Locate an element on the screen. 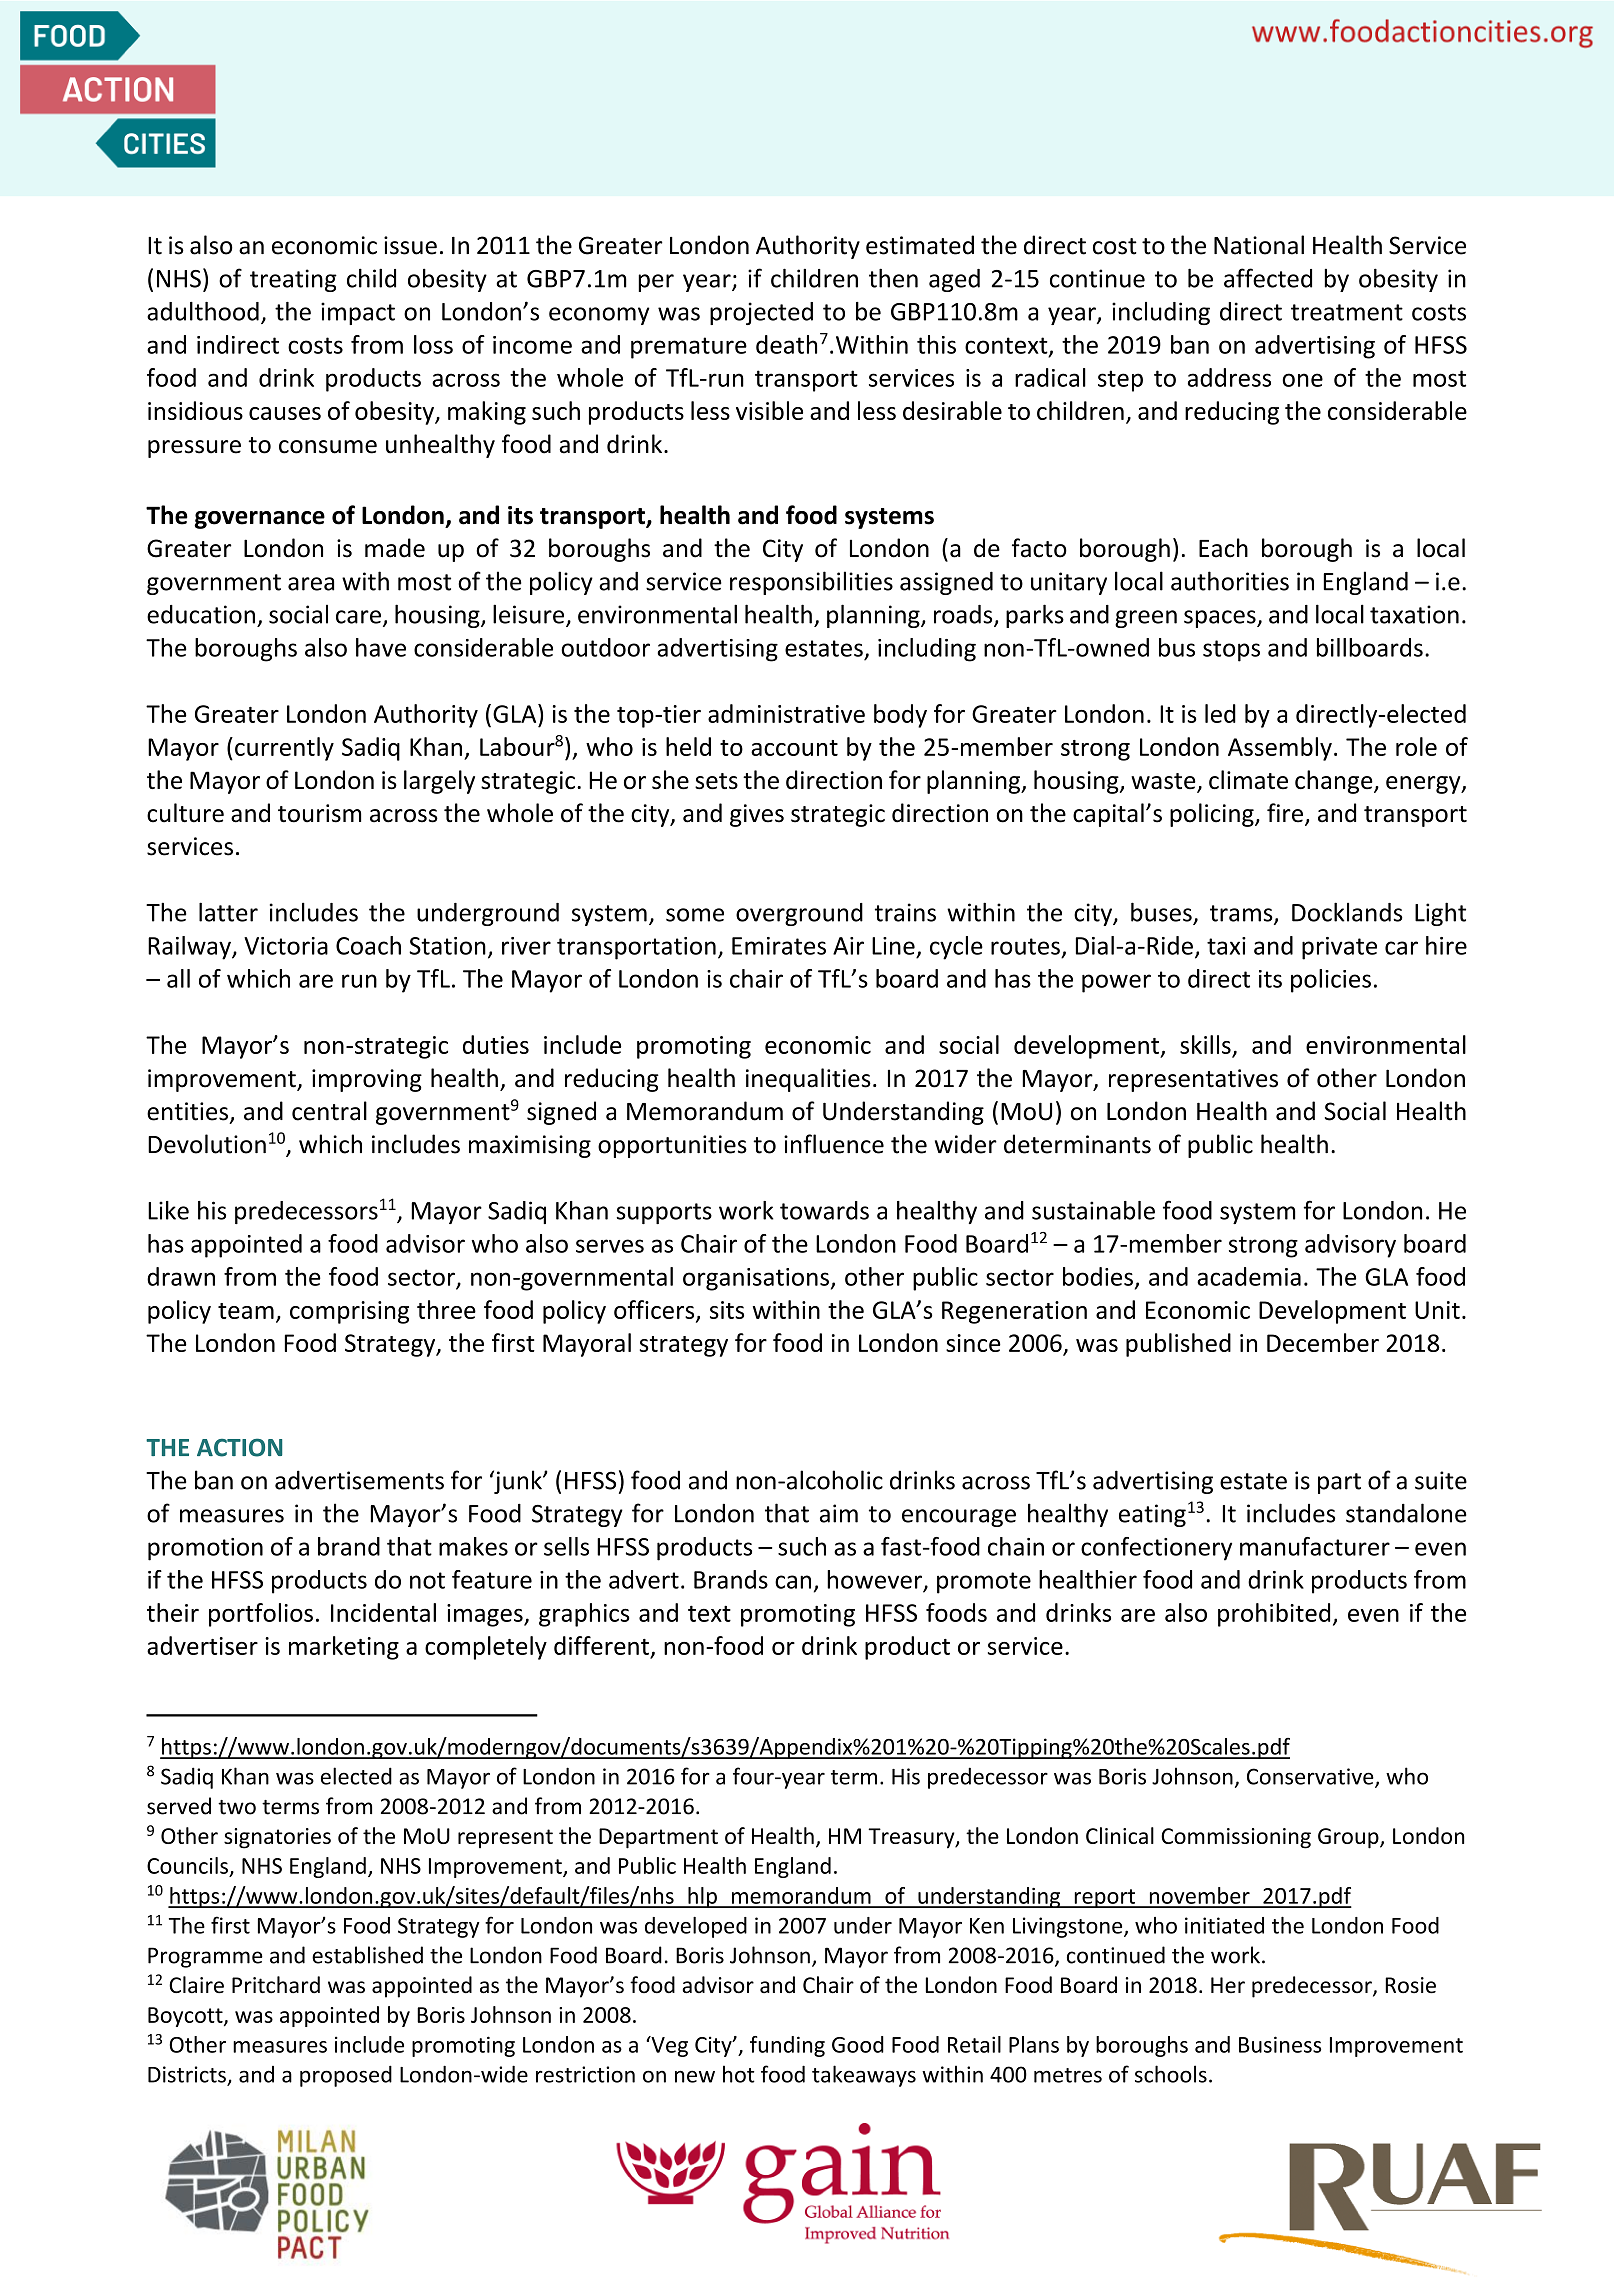  policies is located at coordinates (1331, 981).
